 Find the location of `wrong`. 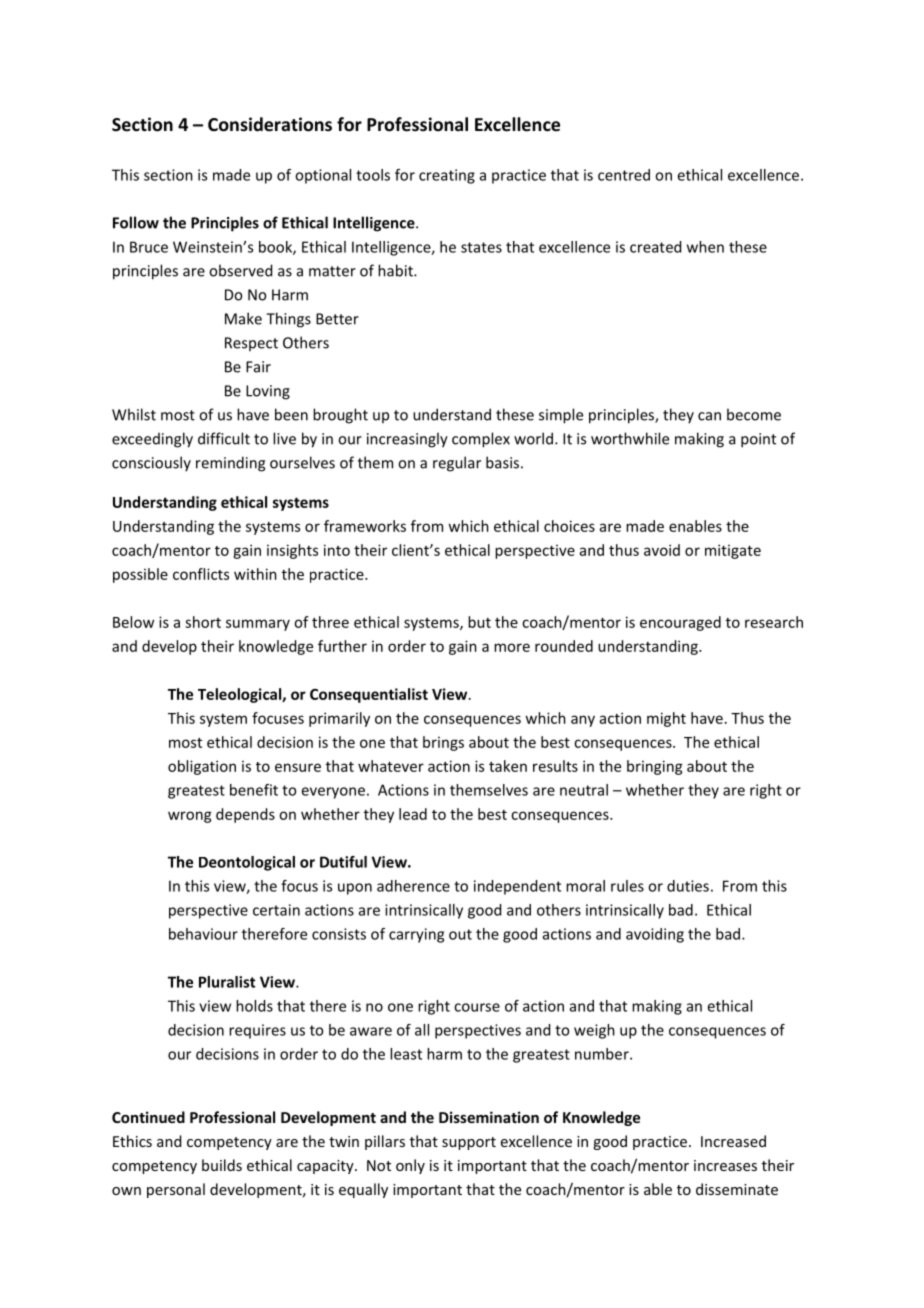

wrong is located at coordinates (190, 817).
